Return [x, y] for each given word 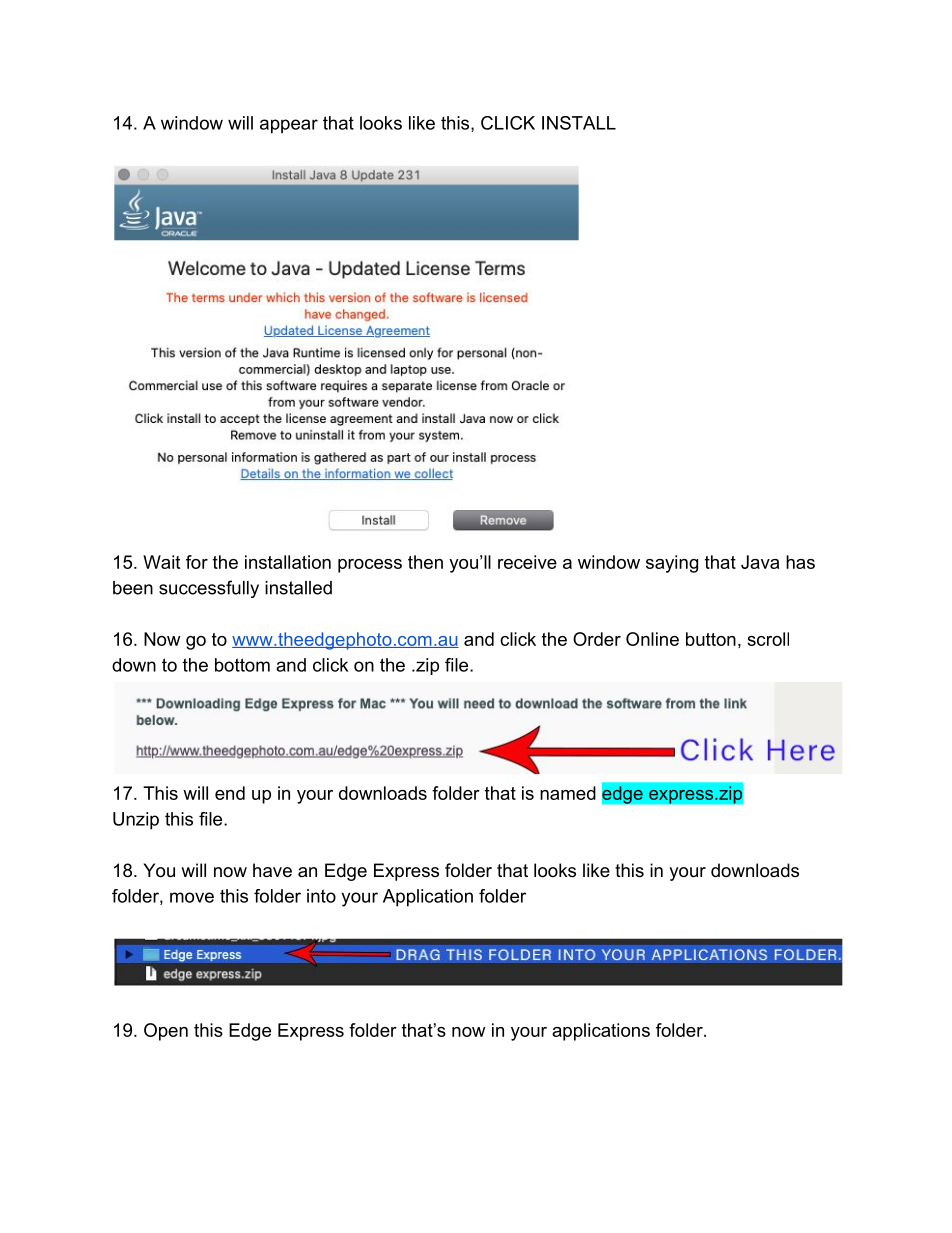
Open [166, 1032]
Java [760, 562]
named [568, 793]
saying [672, 564]
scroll [768, 639]
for [197, 562]
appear [289, 126]
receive [527, 562]
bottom [242, 665]
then [425, 562]
